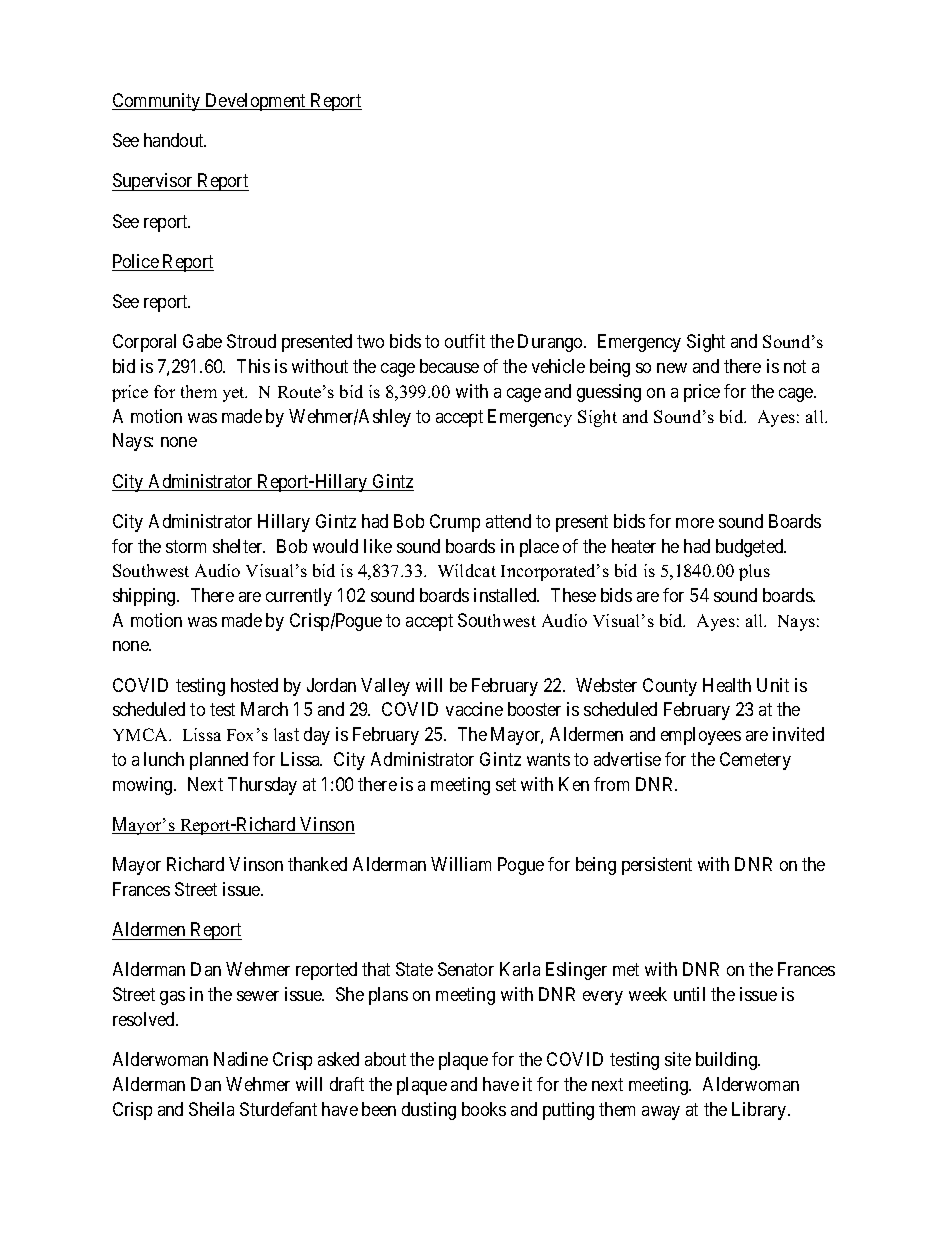 This page has width=952, height=1233. Describe the element at coordinates (256, 102) in the page. I see `Development` at that location.
